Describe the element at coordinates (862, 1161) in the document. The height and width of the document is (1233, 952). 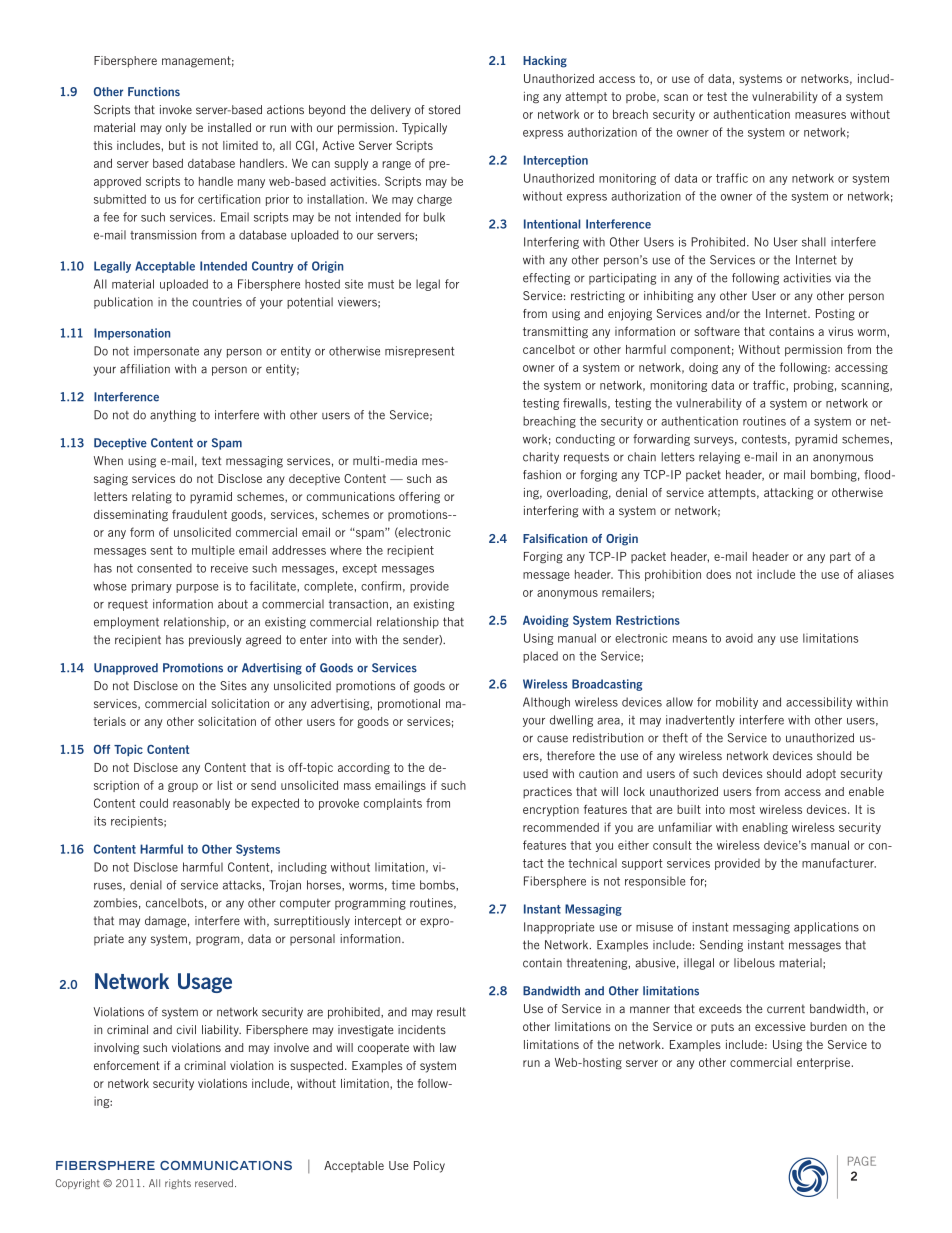
I see `PAGE` at that location.
